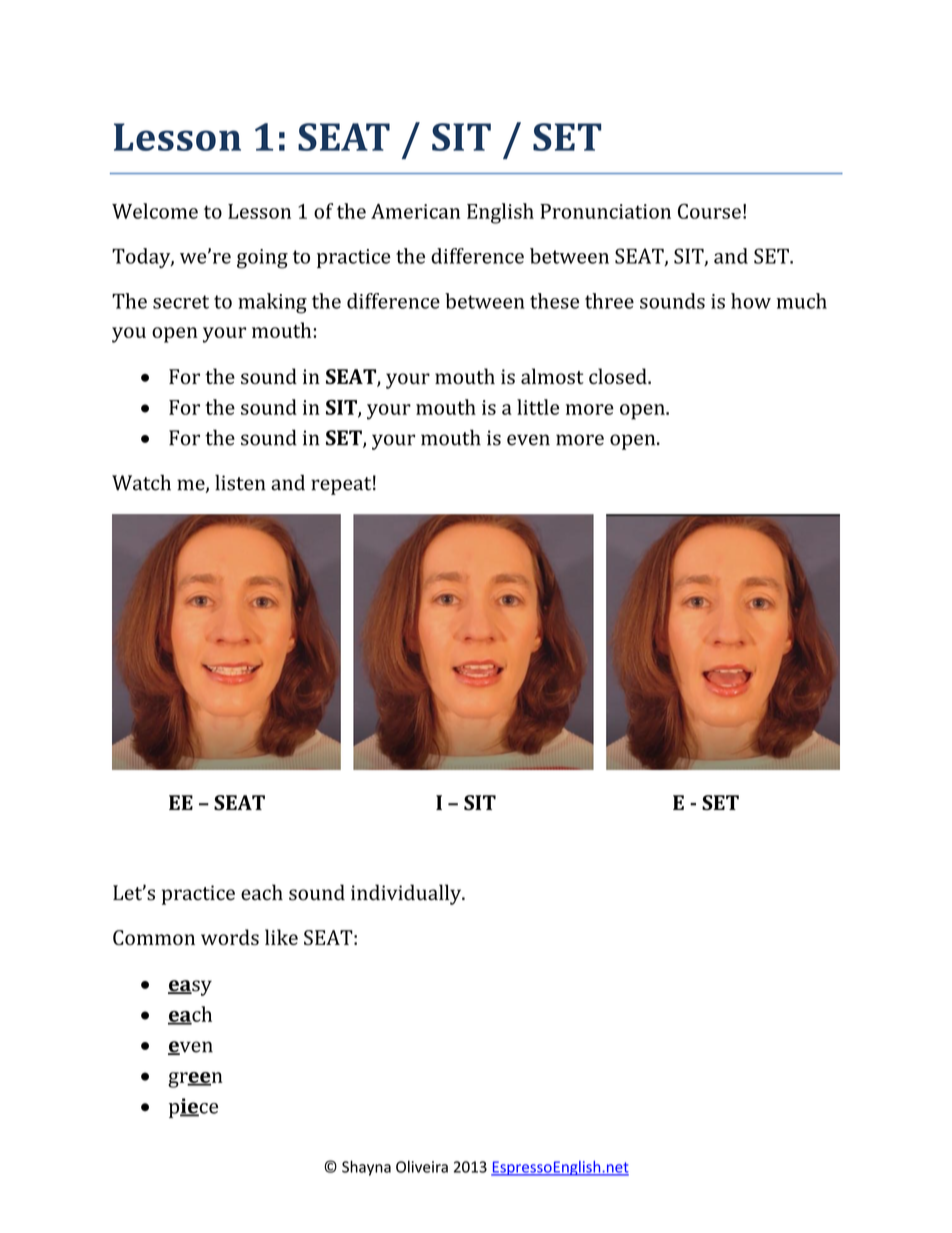 Image resolution: width=952 pixels, height=1233 pixels. Describe the element at coordinates (422, 1166) in the document. I see `Oliveira` at that location.
